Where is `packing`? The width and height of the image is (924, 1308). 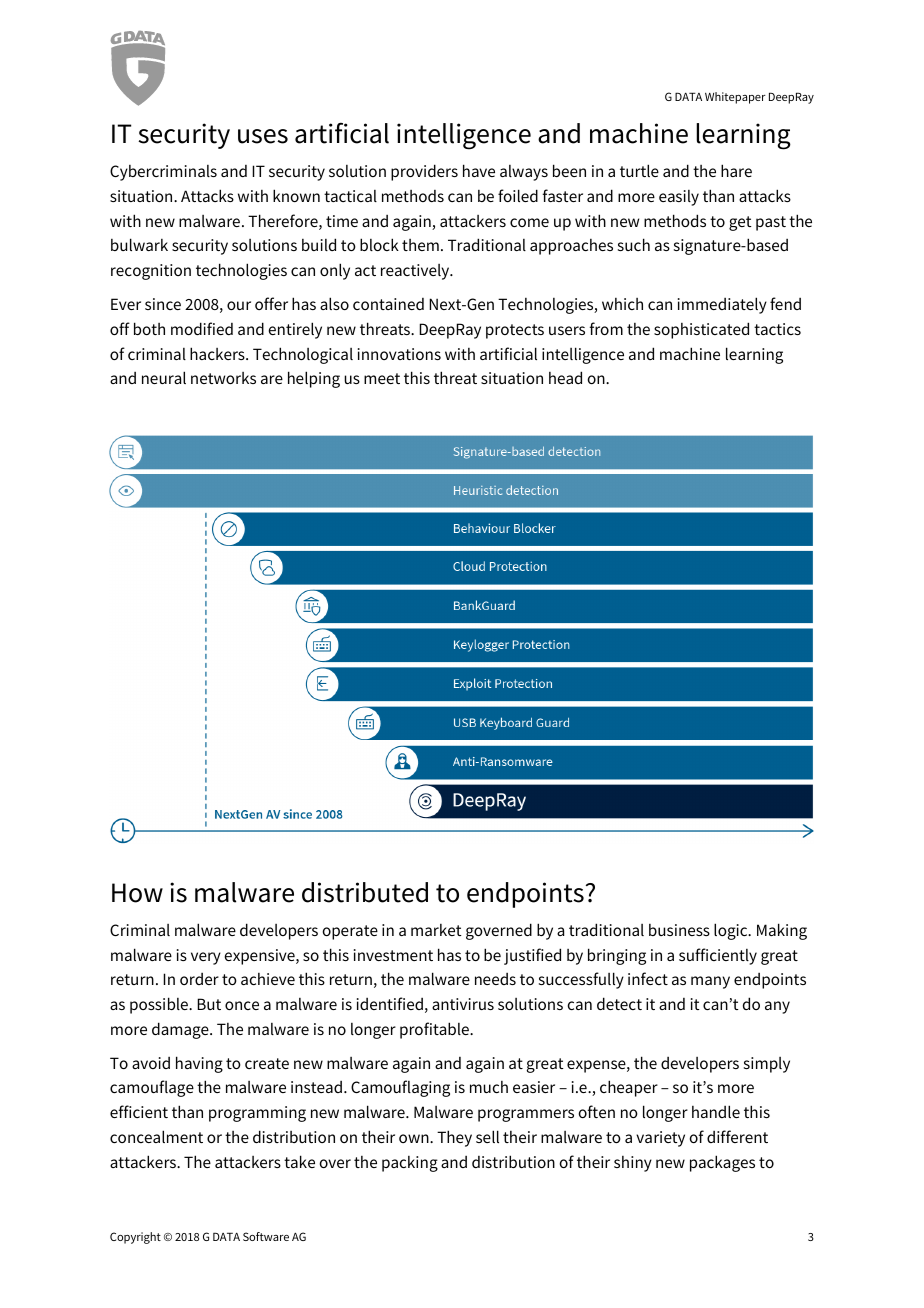 packing is located at coordinates (410, 1164).
